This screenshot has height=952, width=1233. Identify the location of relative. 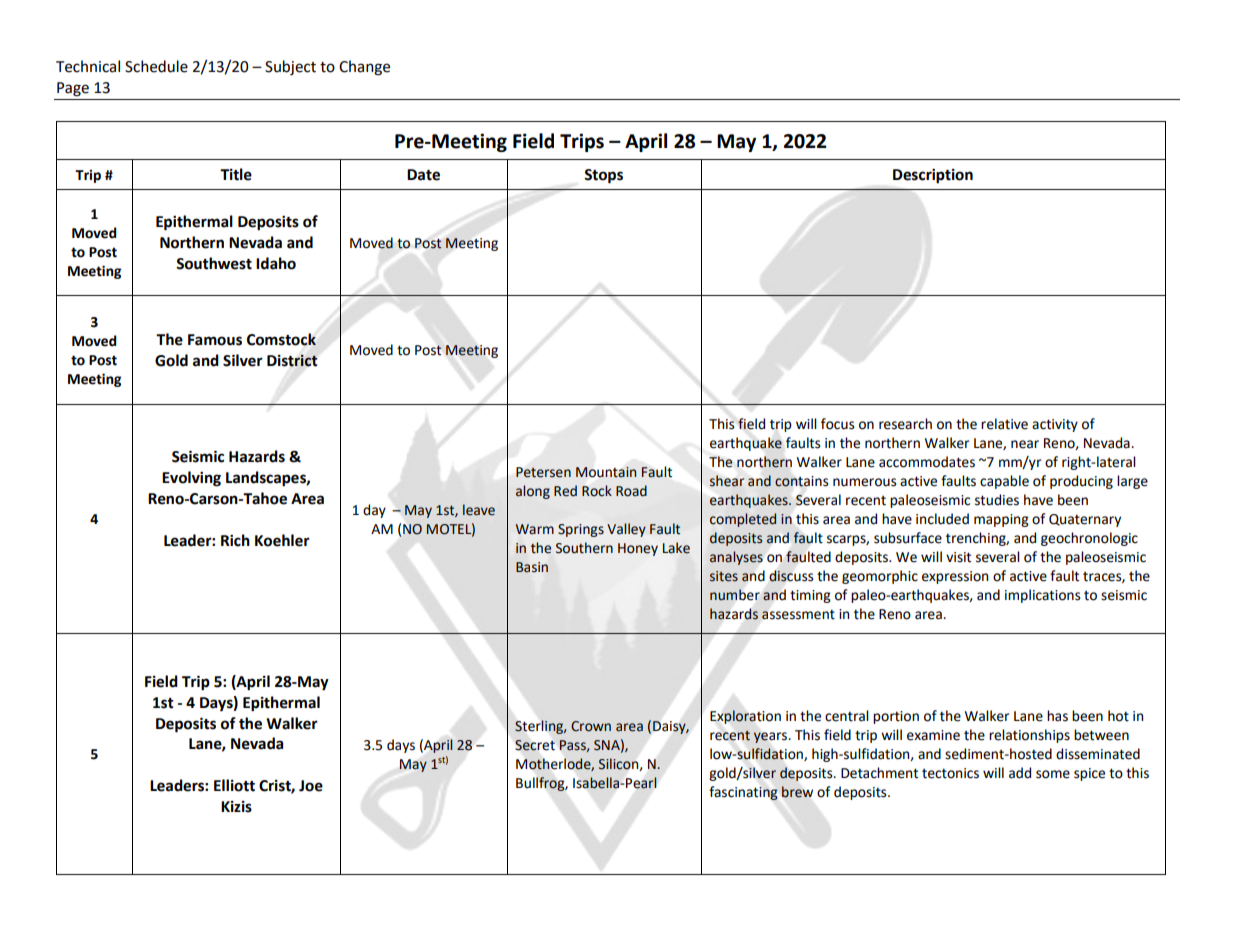
(1004, 424).
